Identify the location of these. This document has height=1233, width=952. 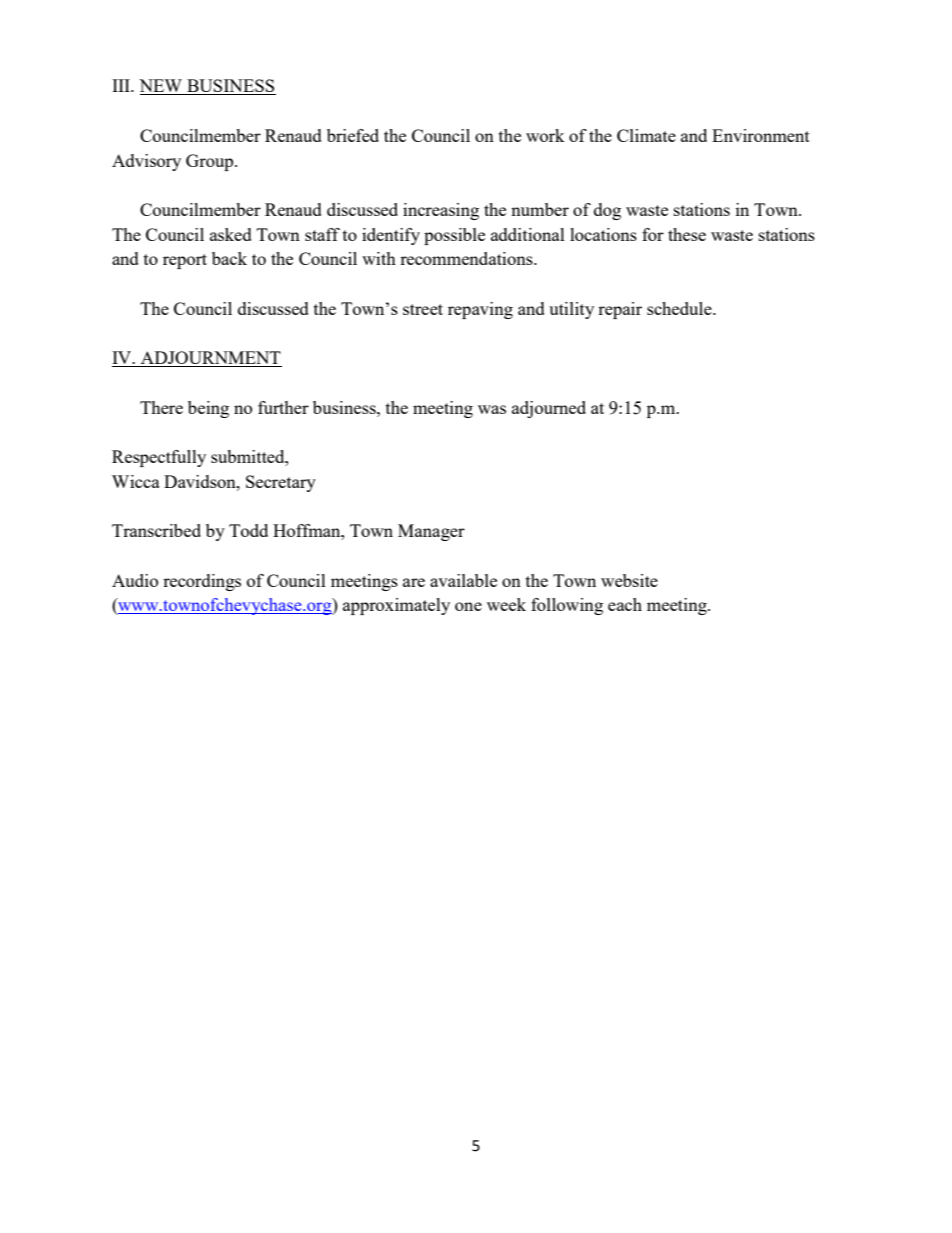
(687, 234).
